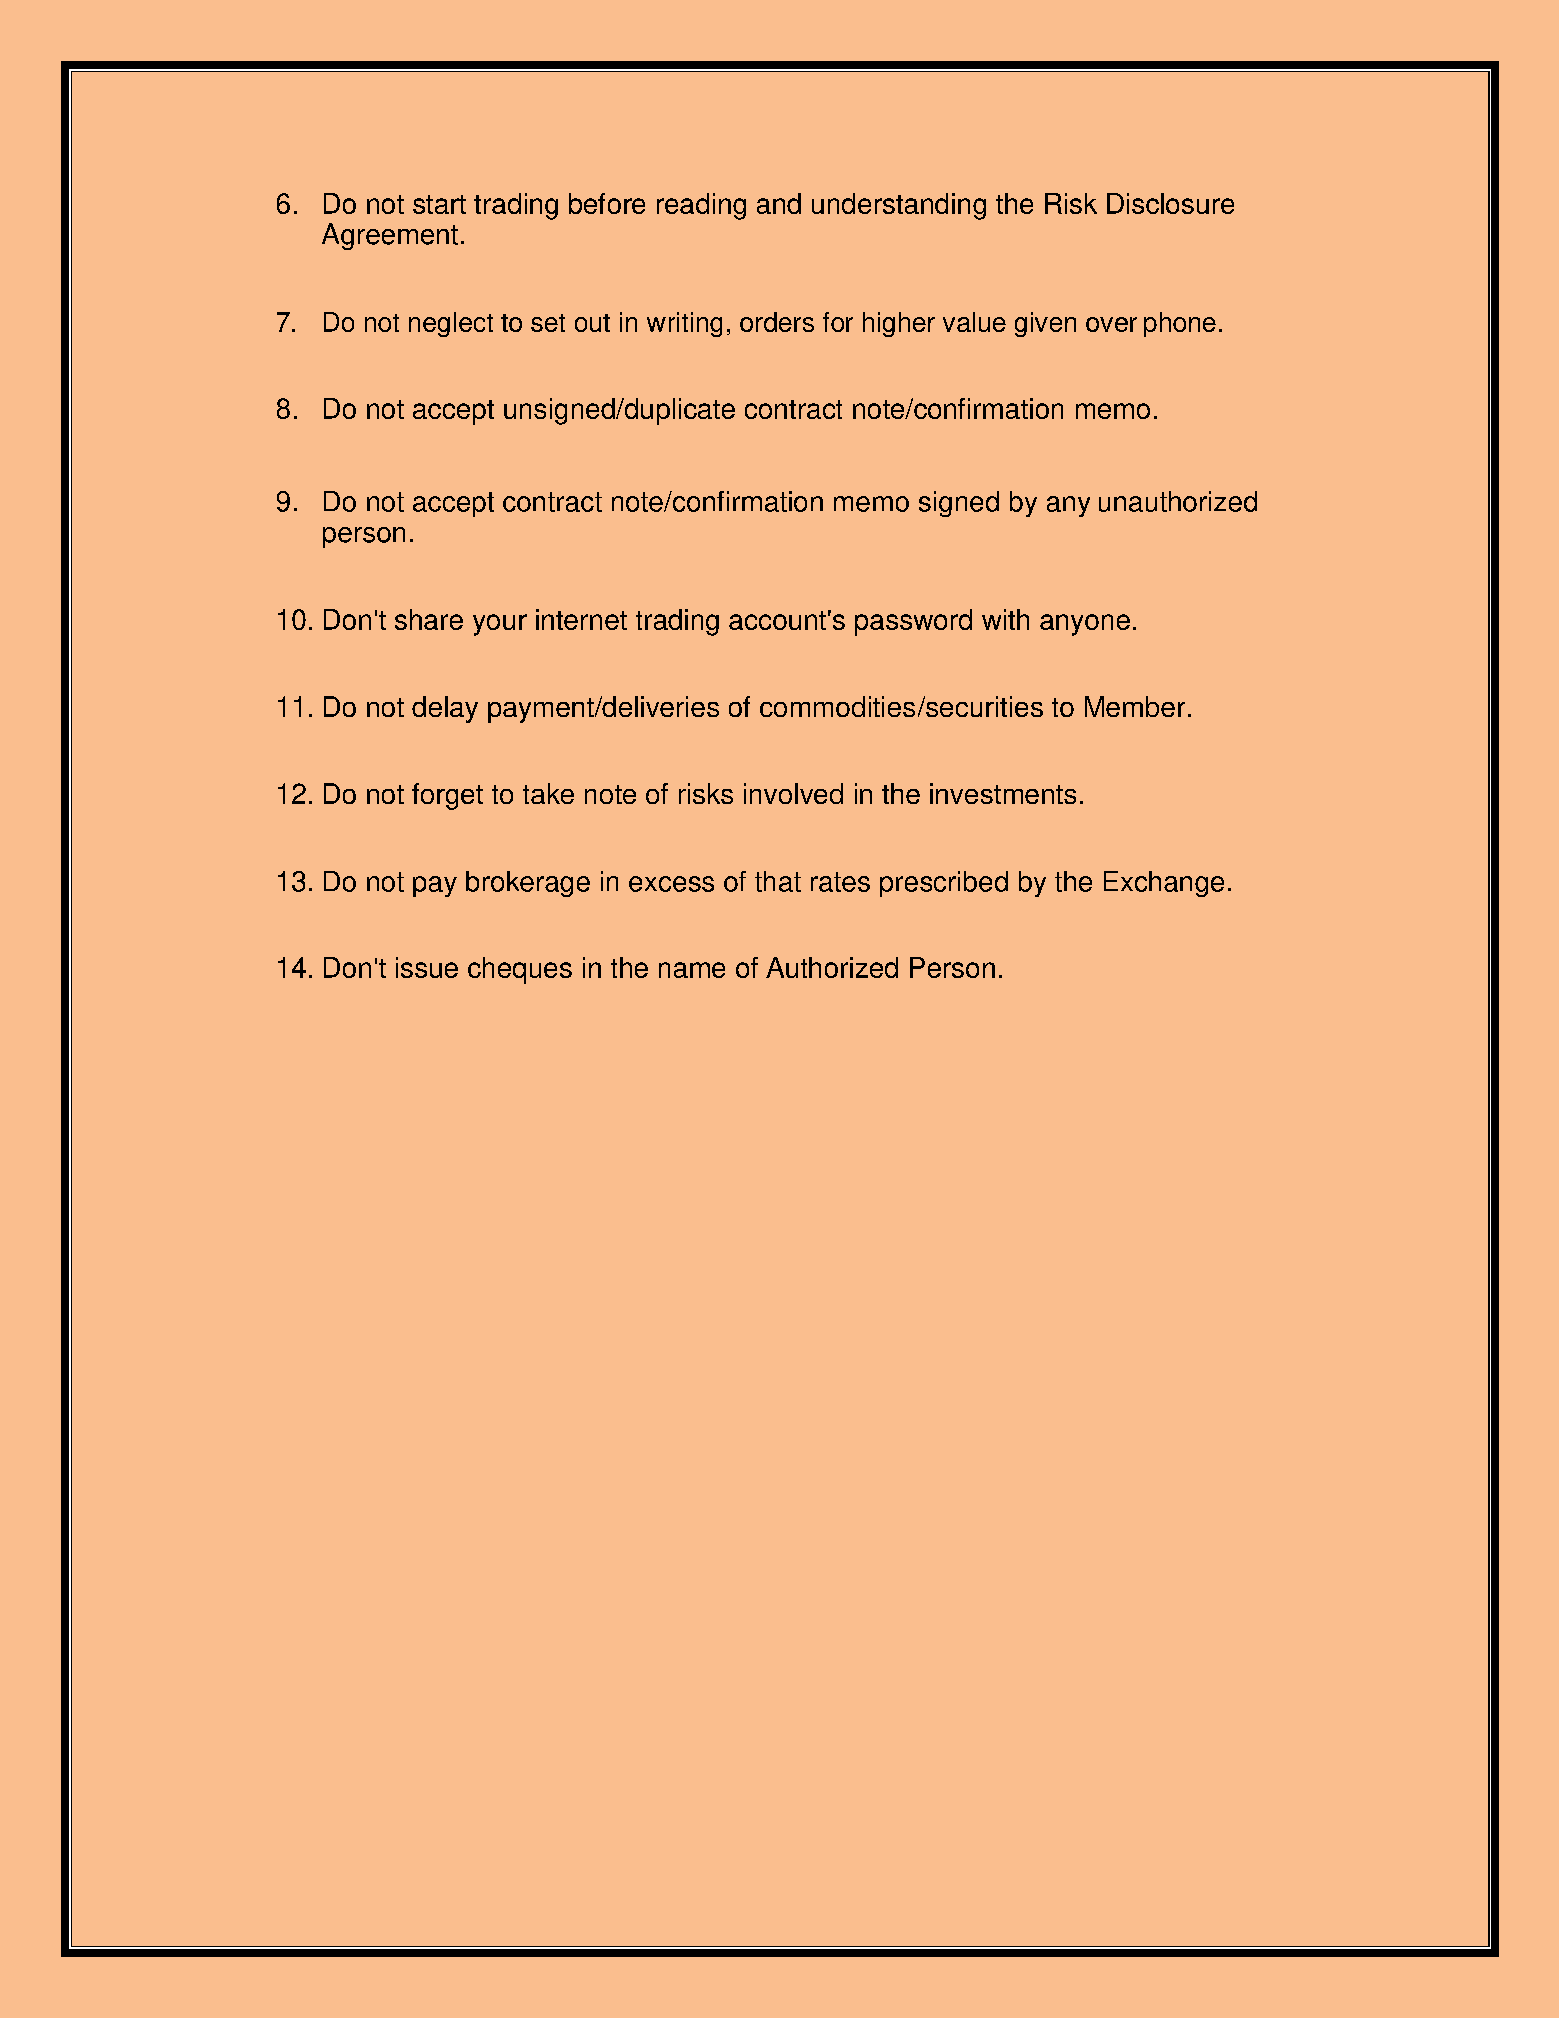 This image has height=2018, width=1560. What do you see at coordinates (1170, 203) in the image?
I see `Disclosure` at bounding box center [1170, 203].
